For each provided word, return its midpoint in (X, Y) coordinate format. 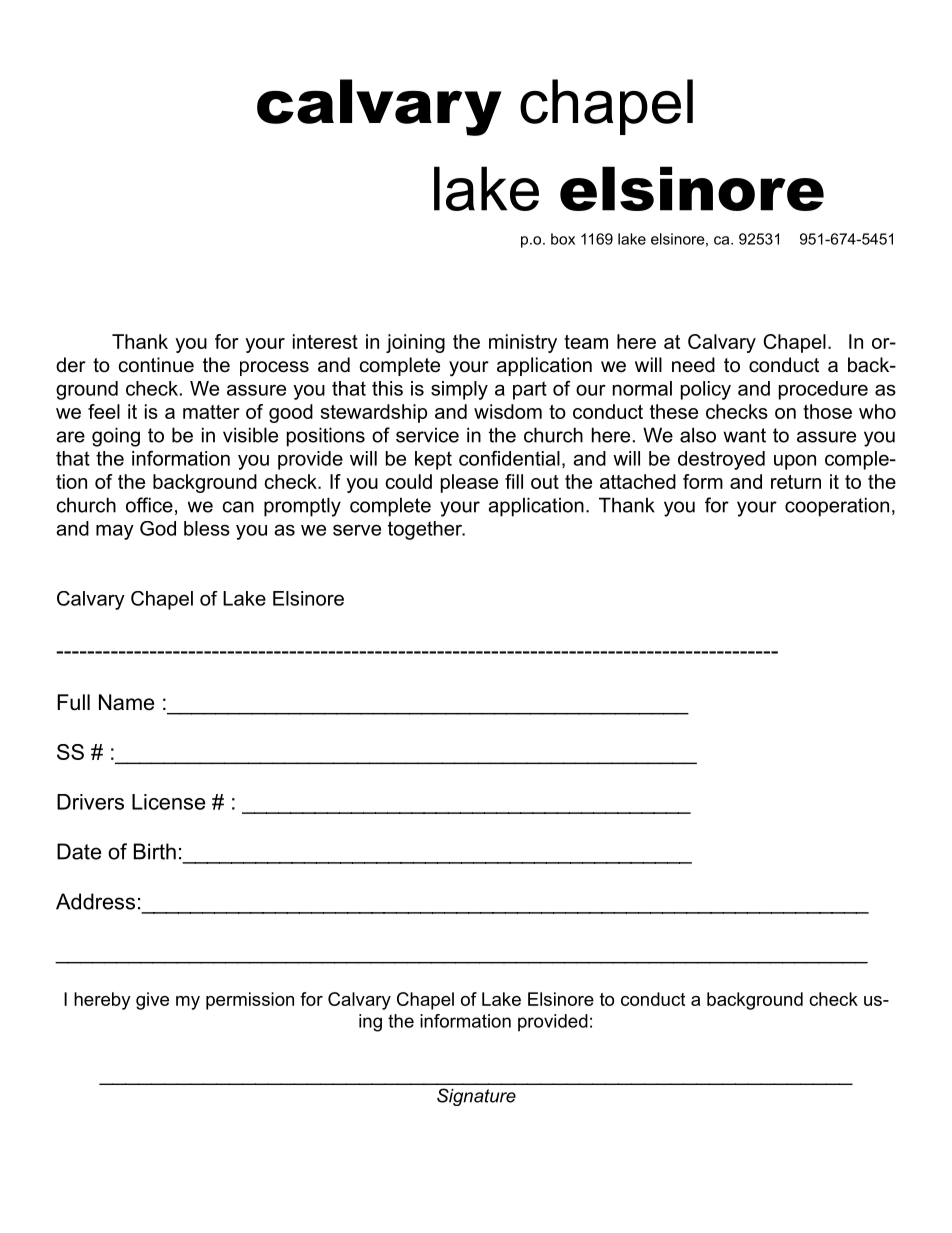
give (152, 1001)
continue (156, 365)
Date (79, 851)
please (469, 483)
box (563, 239)
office (149, 505)
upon (795, 462)
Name (126, 702)
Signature (476, 1097)
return (796, 482)
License (168, 802)
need (693, 365)
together (426, 530)
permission (250, 1001)
